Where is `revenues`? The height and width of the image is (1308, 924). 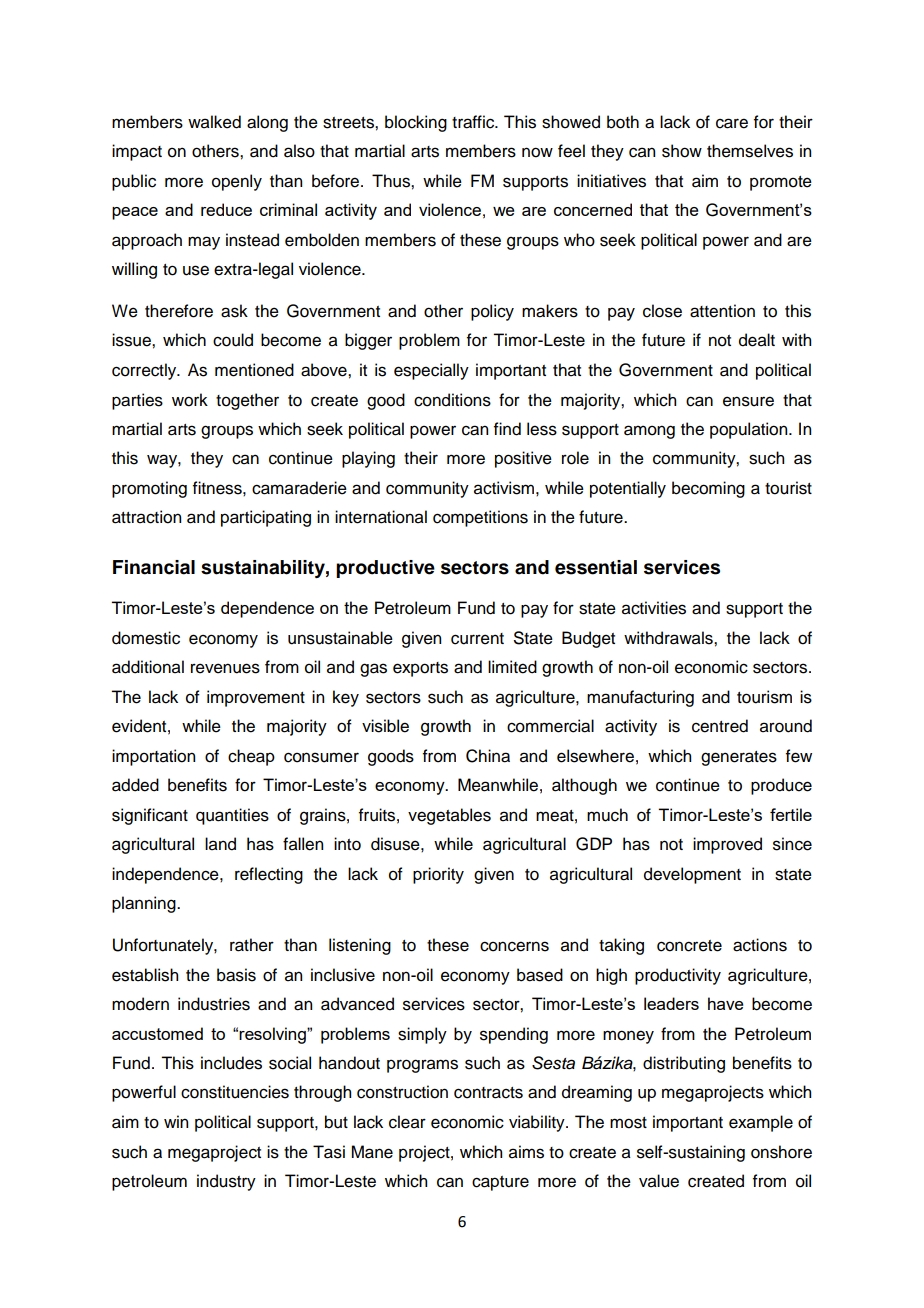 revenues is located at coordinates (225, 668).
